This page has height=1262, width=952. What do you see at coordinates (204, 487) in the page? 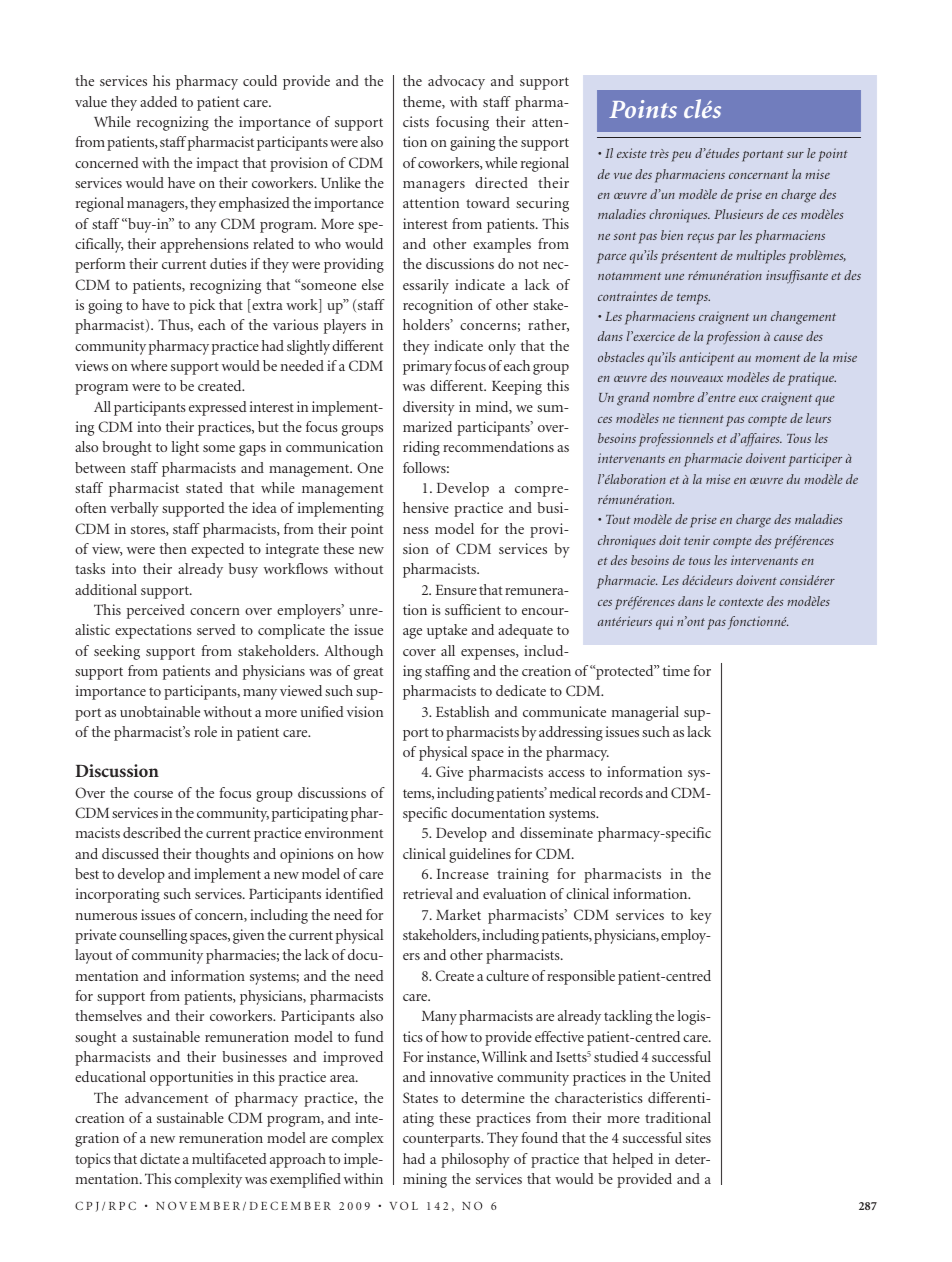
I see `stated` at bounding box center [204, 487].
